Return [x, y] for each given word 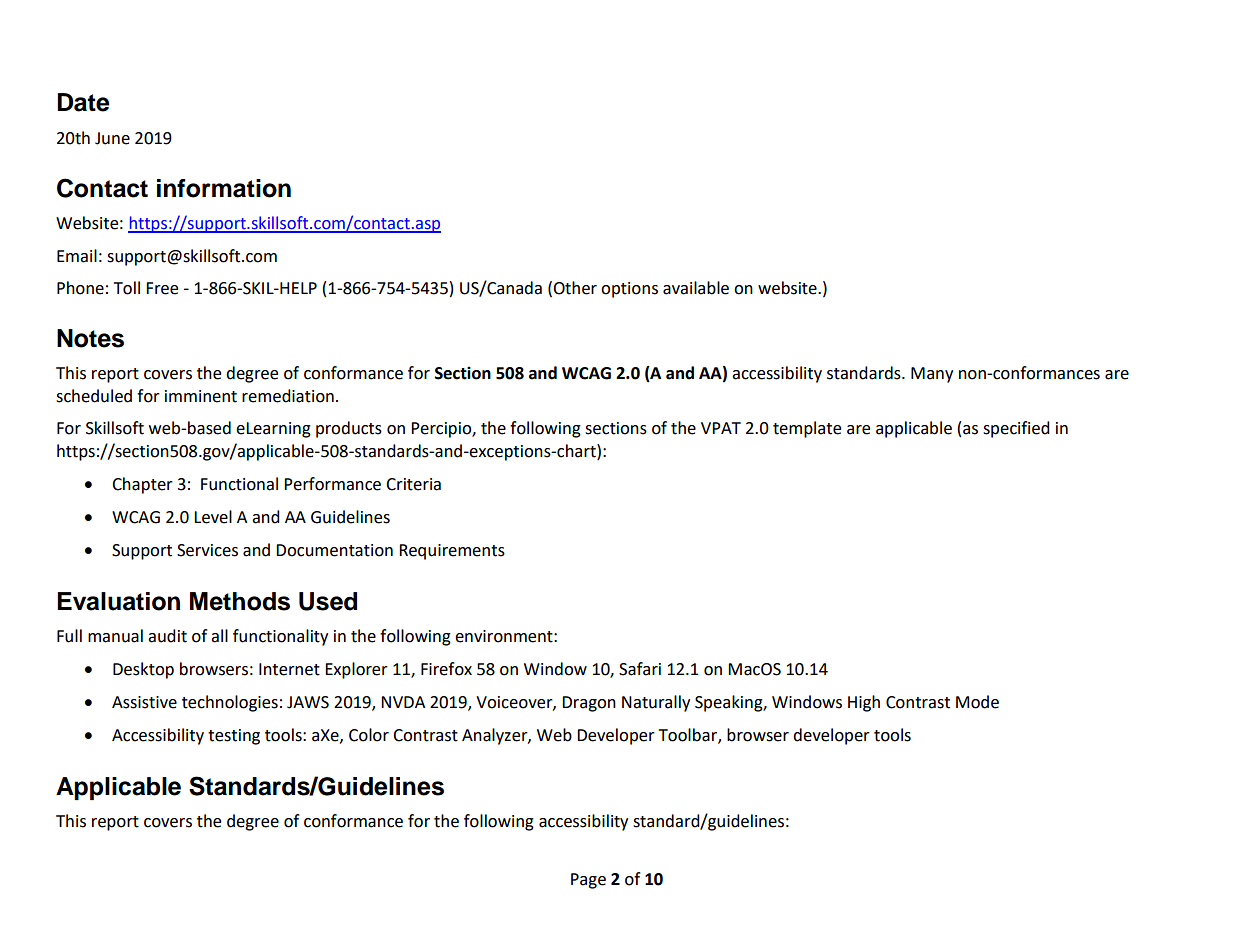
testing [234, 737]
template [807, 429]
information [224, 188]
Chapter [142, 485]
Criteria [413, 484]
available [696, 288]
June [112, 138]
